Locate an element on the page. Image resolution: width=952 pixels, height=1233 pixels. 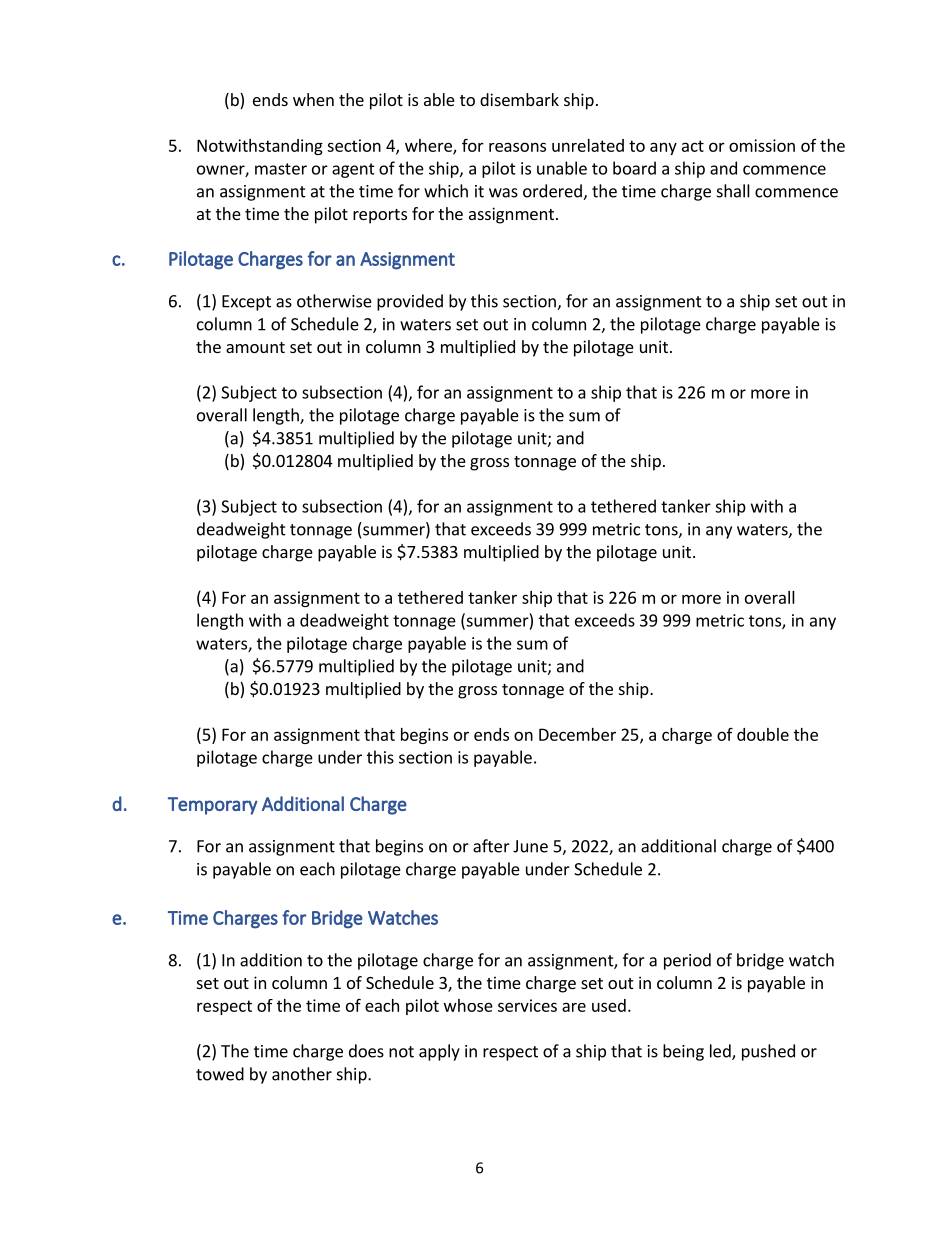
amount is located at coordinates (255, 347).
